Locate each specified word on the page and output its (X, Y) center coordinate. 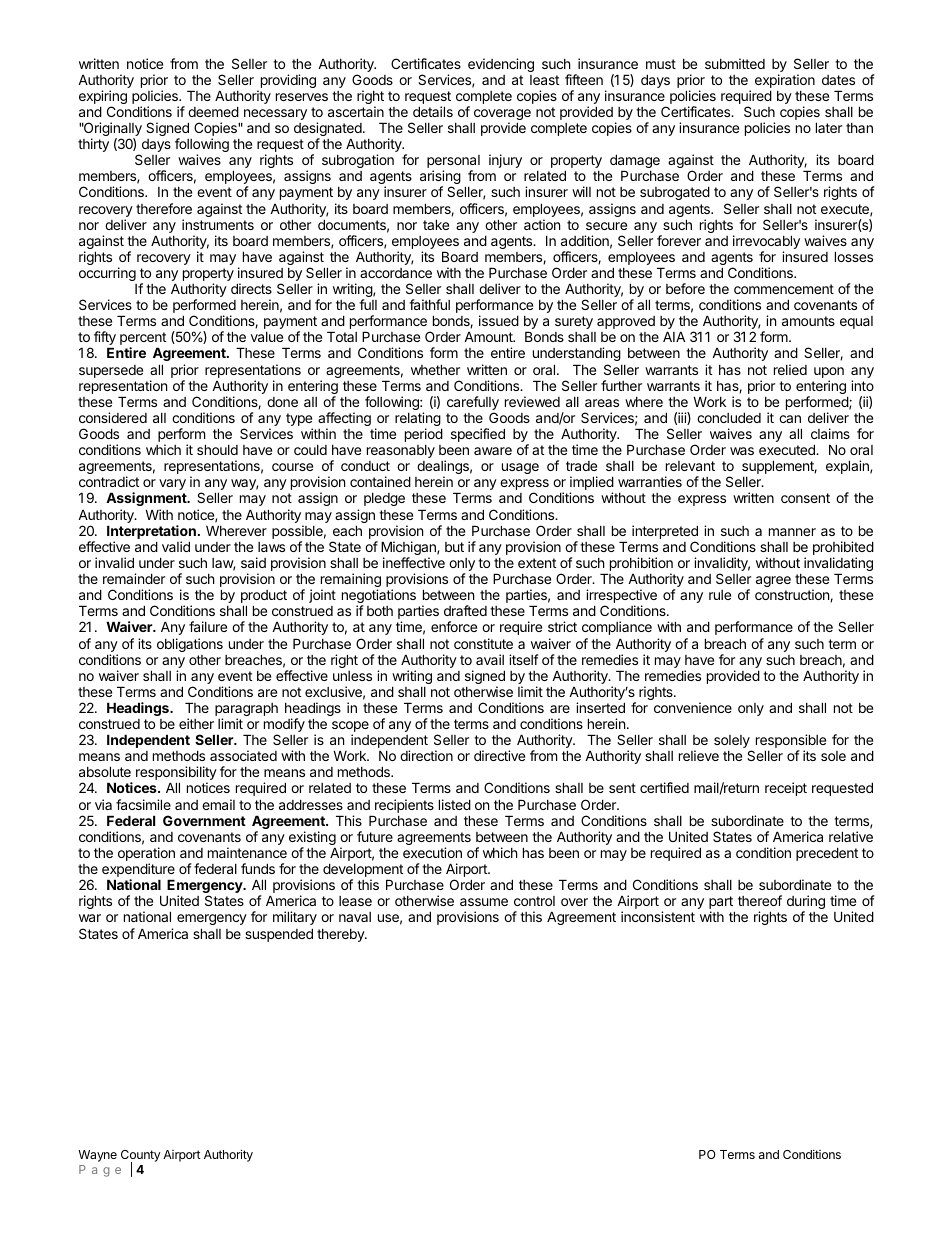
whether (435, 369)
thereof (760, 900)
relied (790, 369)
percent (143, 340)
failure (208, 626)
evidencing (501, 65)
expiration (785, 81)
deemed (213, 111)
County (140, 1157)
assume (484, 902)
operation (146, 855)
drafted (465, 610)
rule (720, 595)
